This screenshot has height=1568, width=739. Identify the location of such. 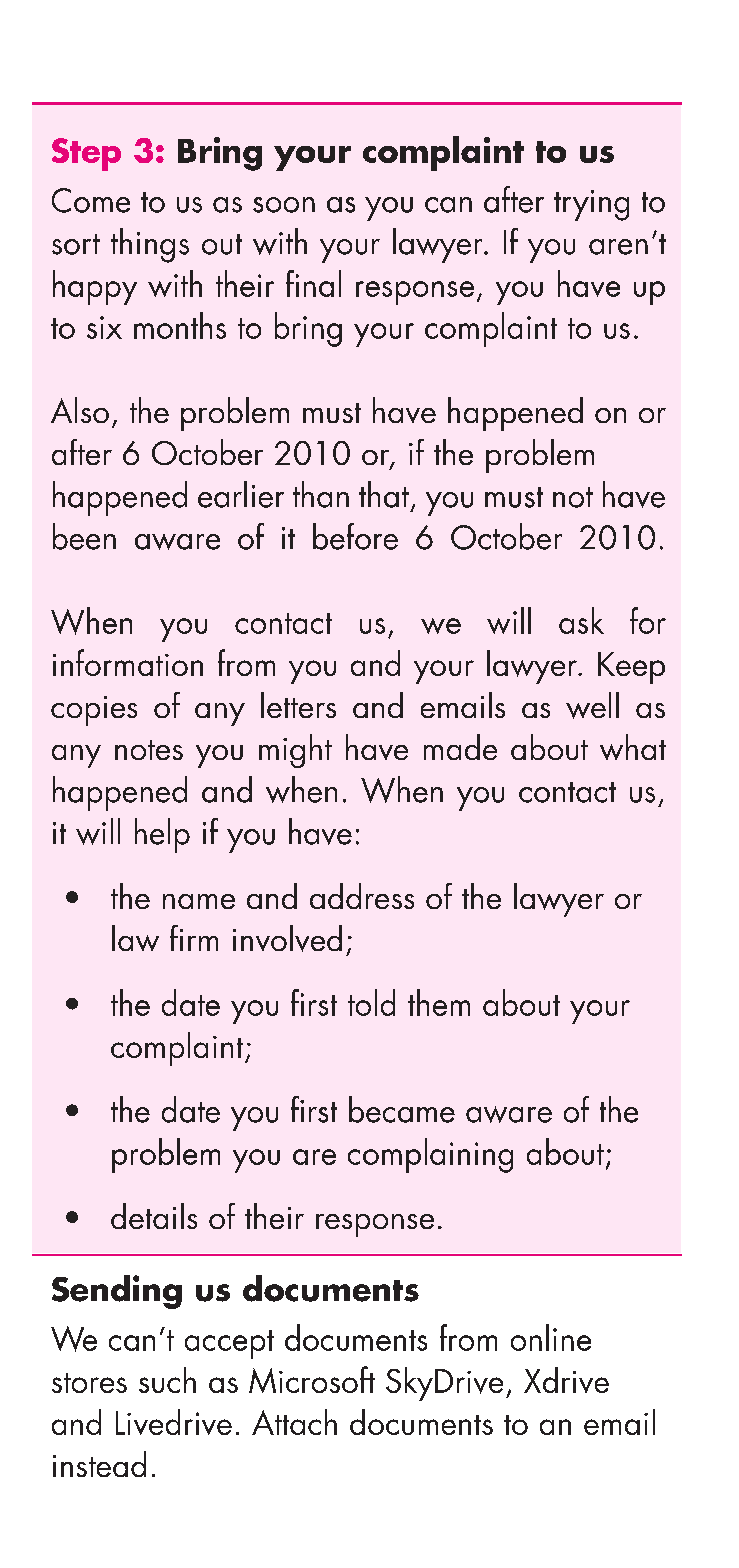
(167, 1380).
